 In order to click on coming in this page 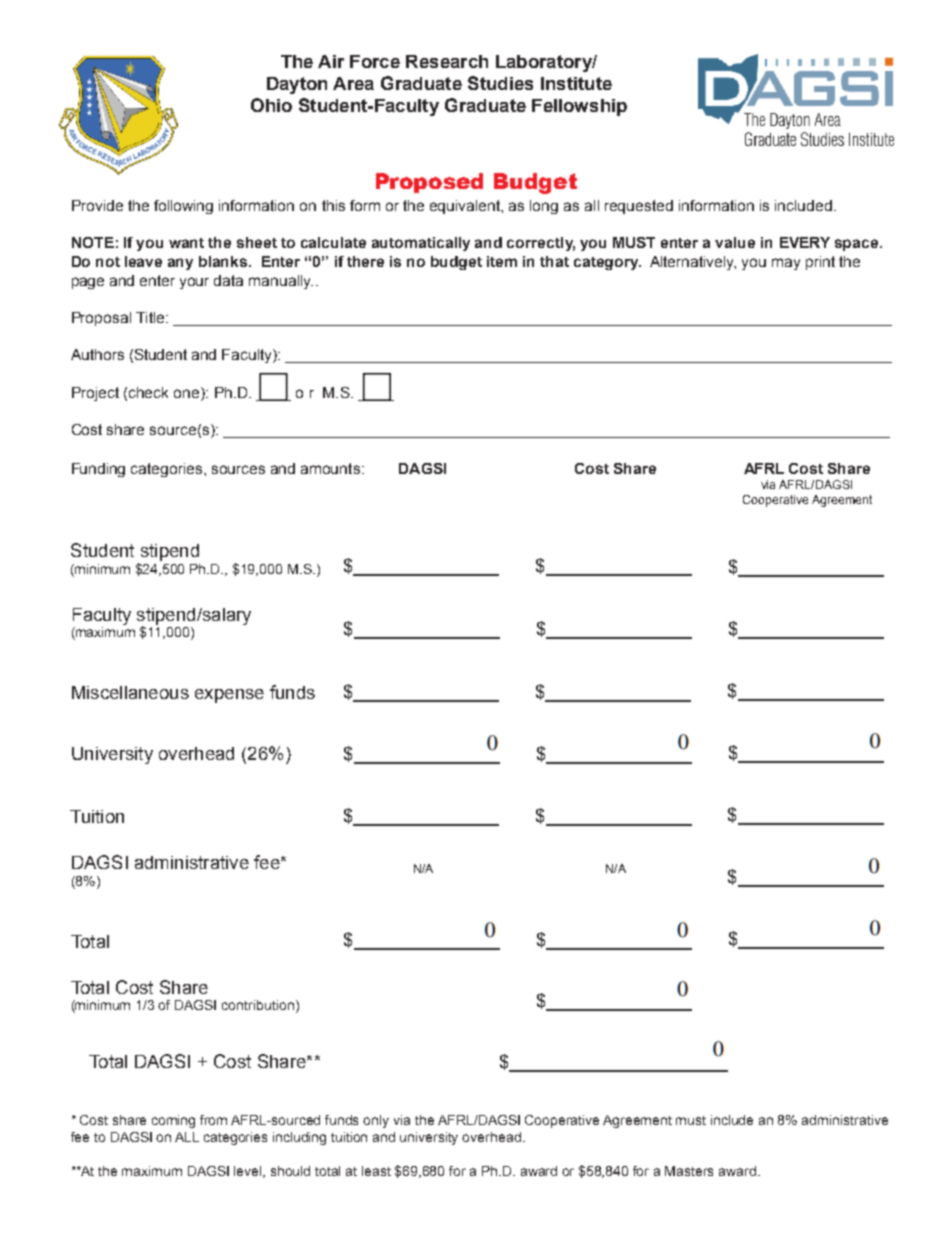, I will do `click(173, 1121)`.
